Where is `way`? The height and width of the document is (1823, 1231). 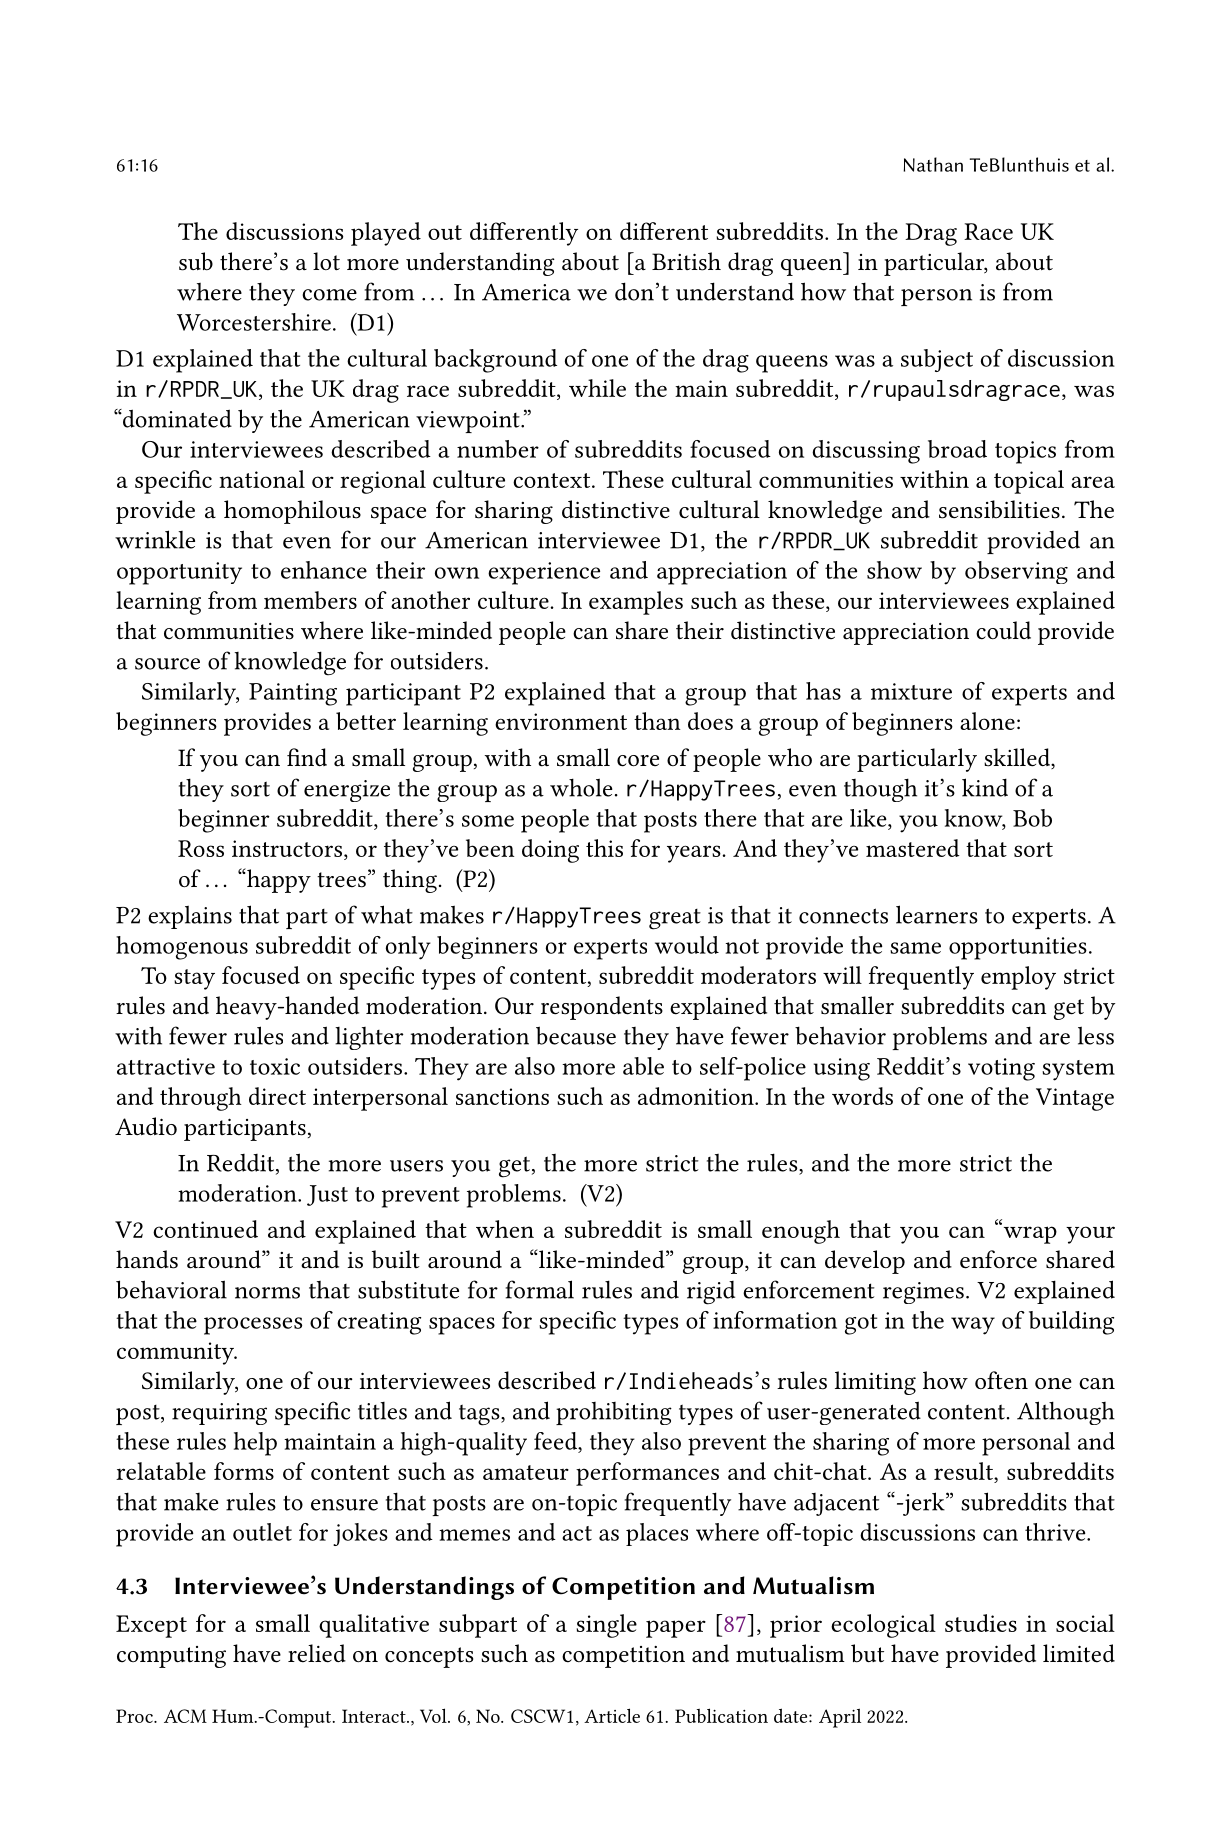 way is located at coordinates (973, 1326).
